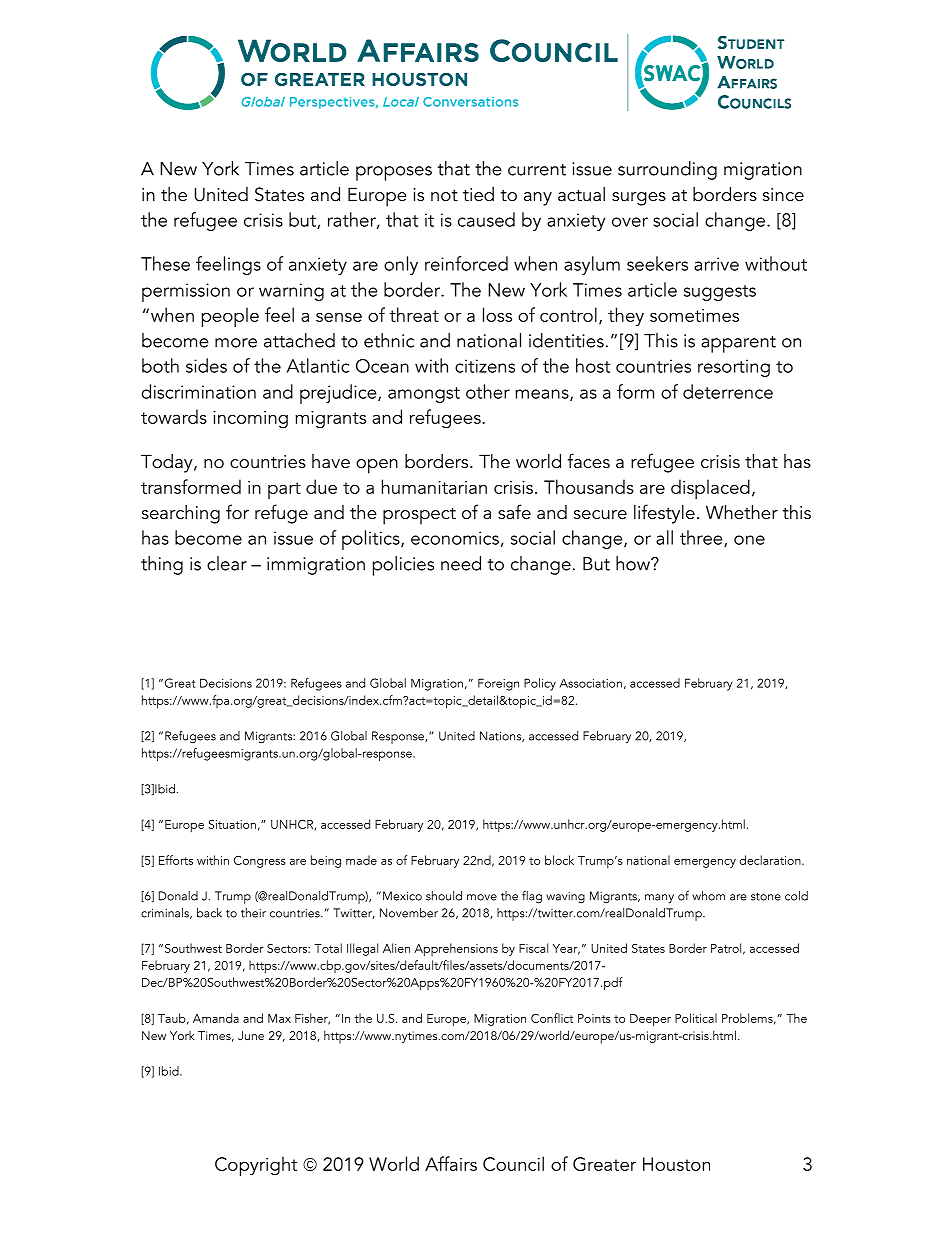 This page has height=1233, width=952. Describe the element at coordinates (256, 1166) in the page. I see `Copyright` at that location.
